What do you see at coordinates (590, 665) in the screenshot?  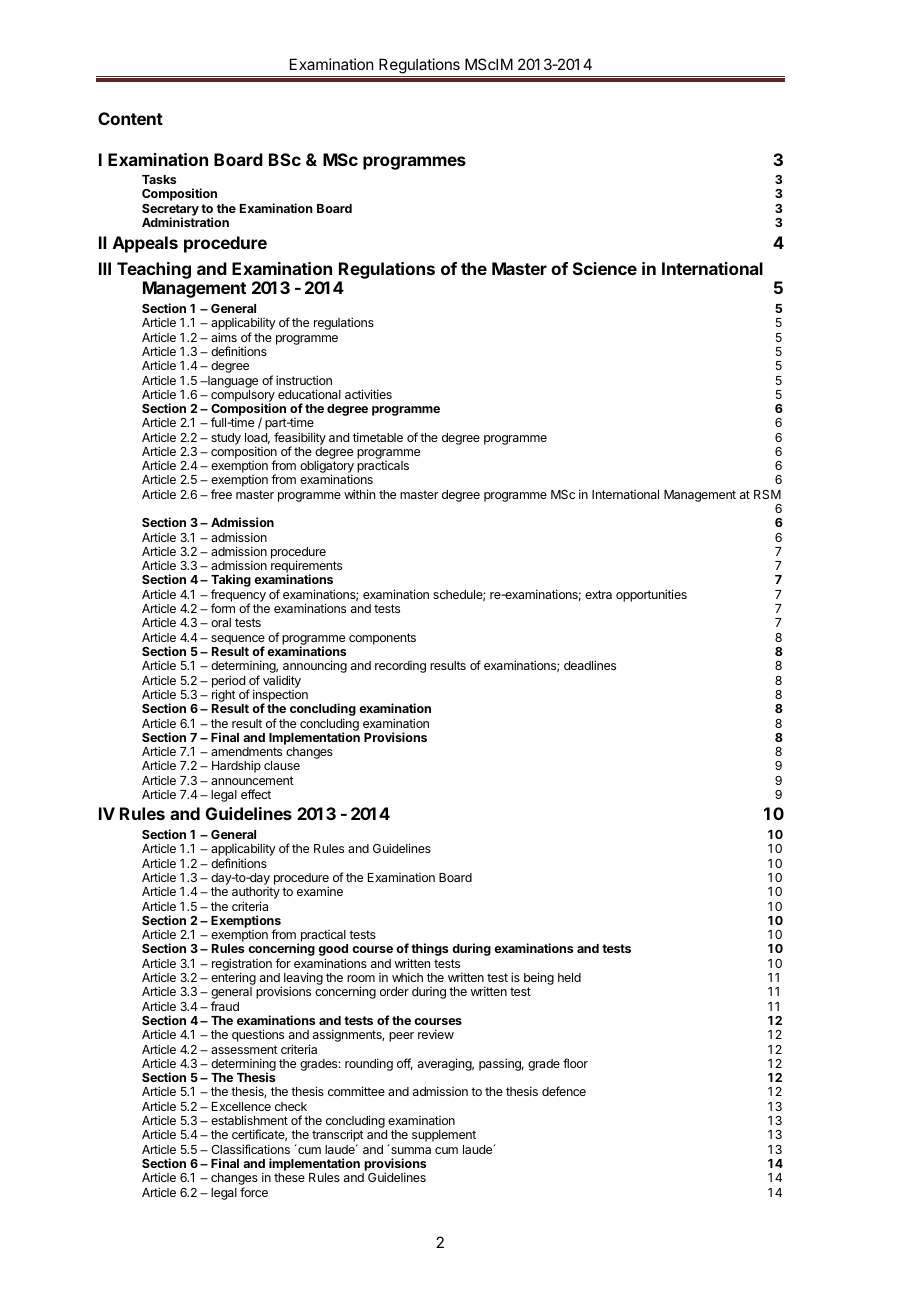 I see `deadlines` at bounding box center [590, 665].
